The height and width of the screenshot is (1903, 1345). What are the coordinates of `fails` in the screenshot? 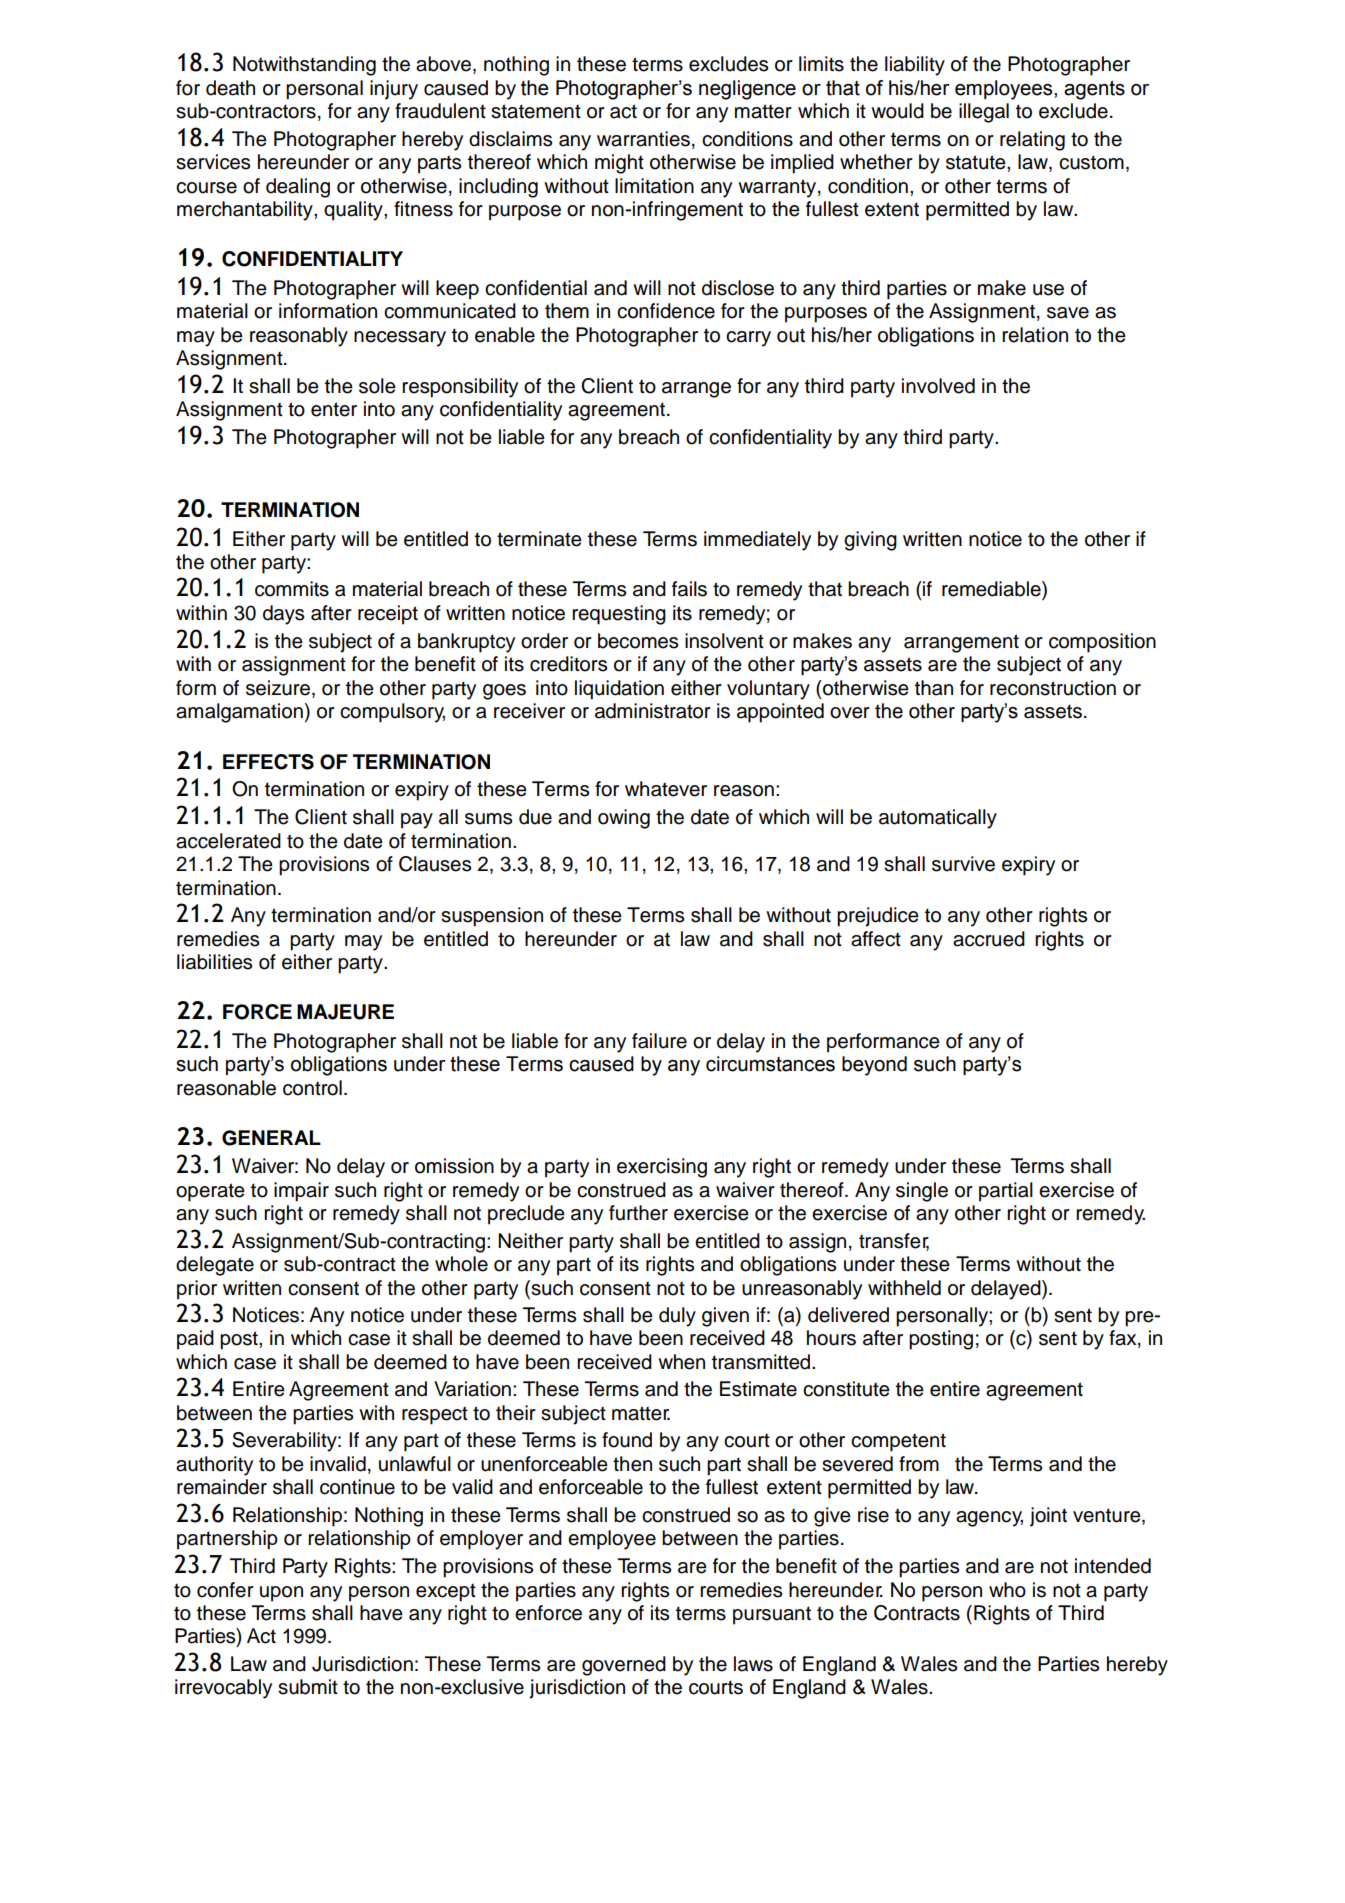 It's located at (689, 589).
